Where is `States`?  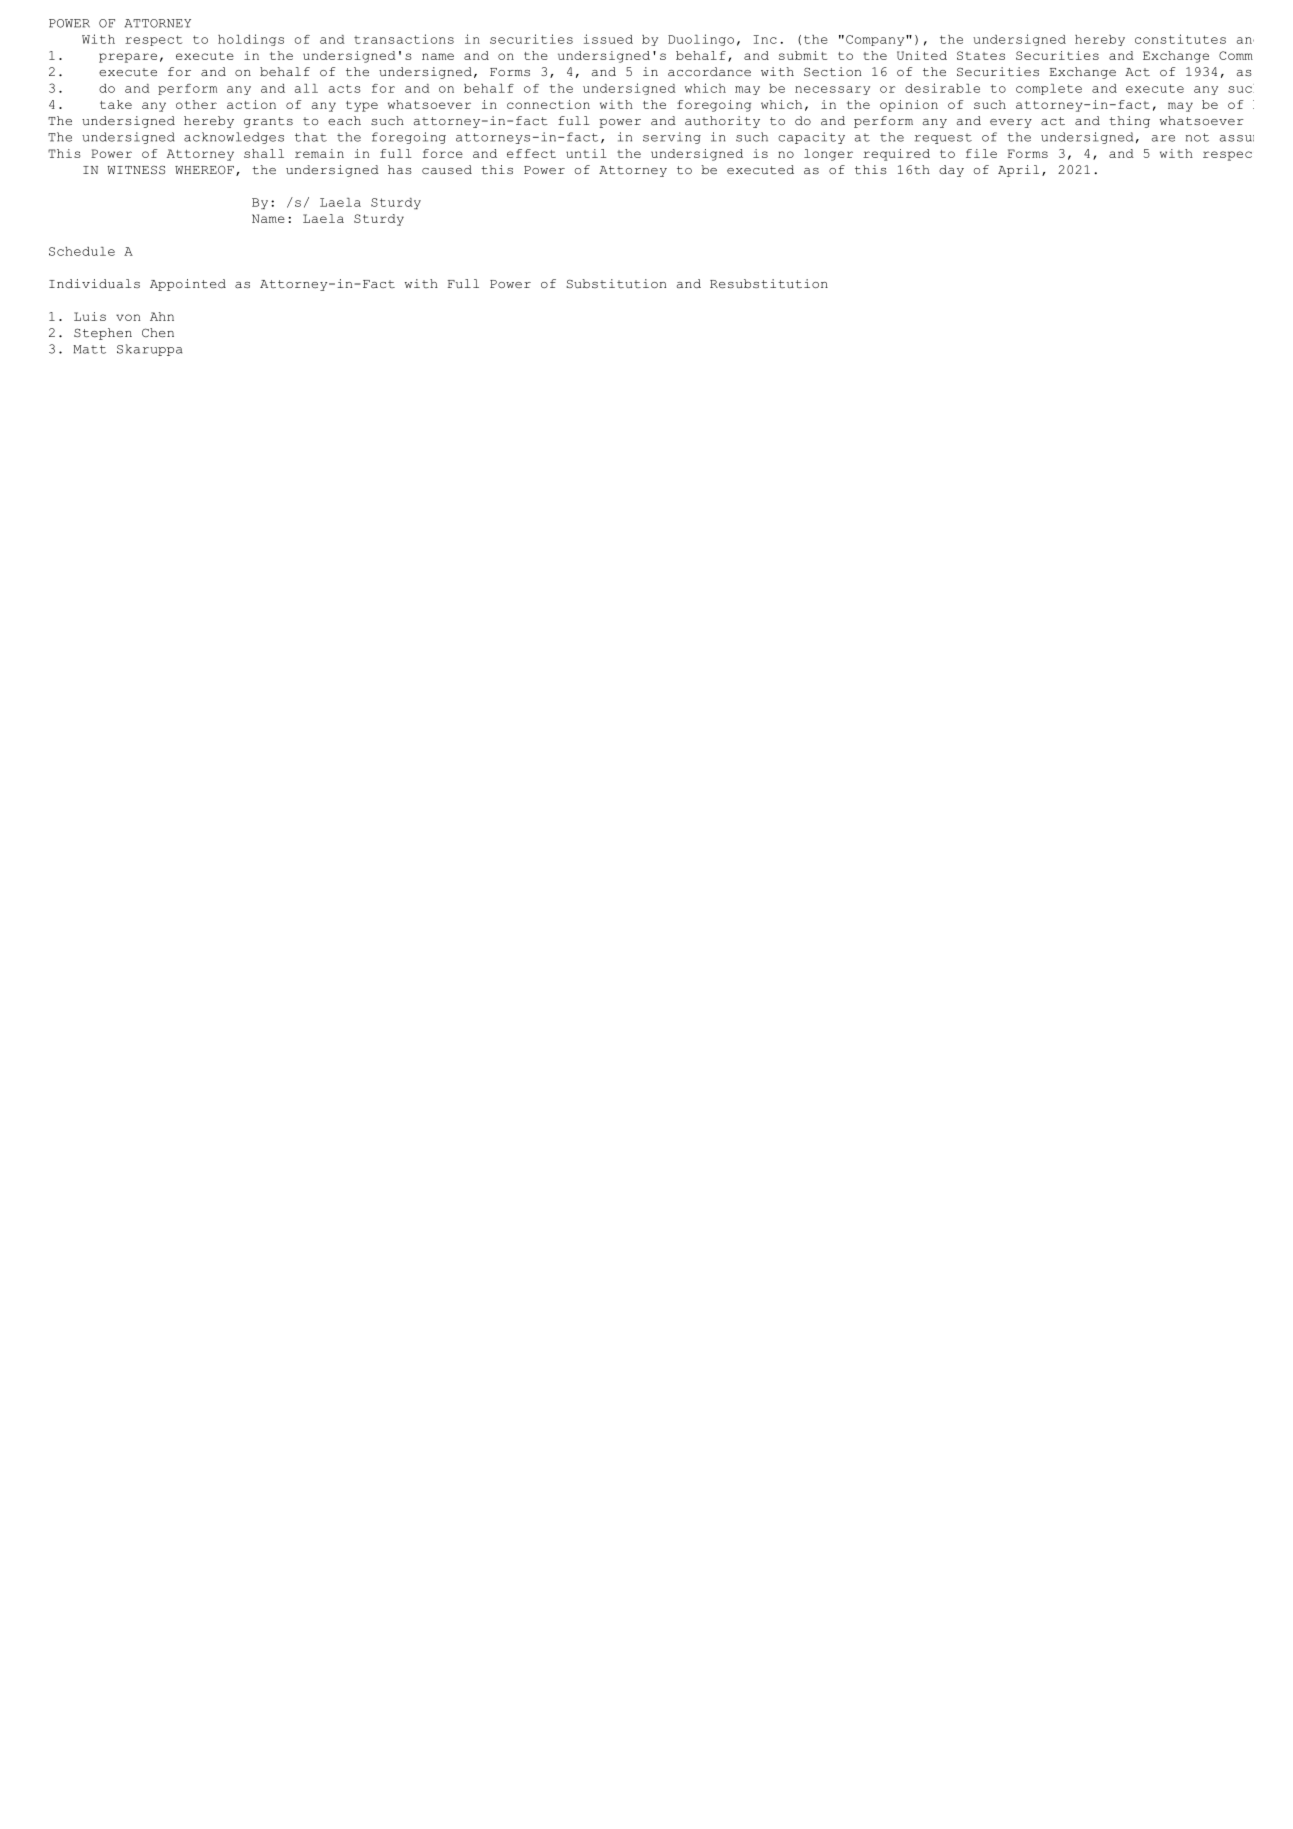 States is located at coordinates (981, 55).
